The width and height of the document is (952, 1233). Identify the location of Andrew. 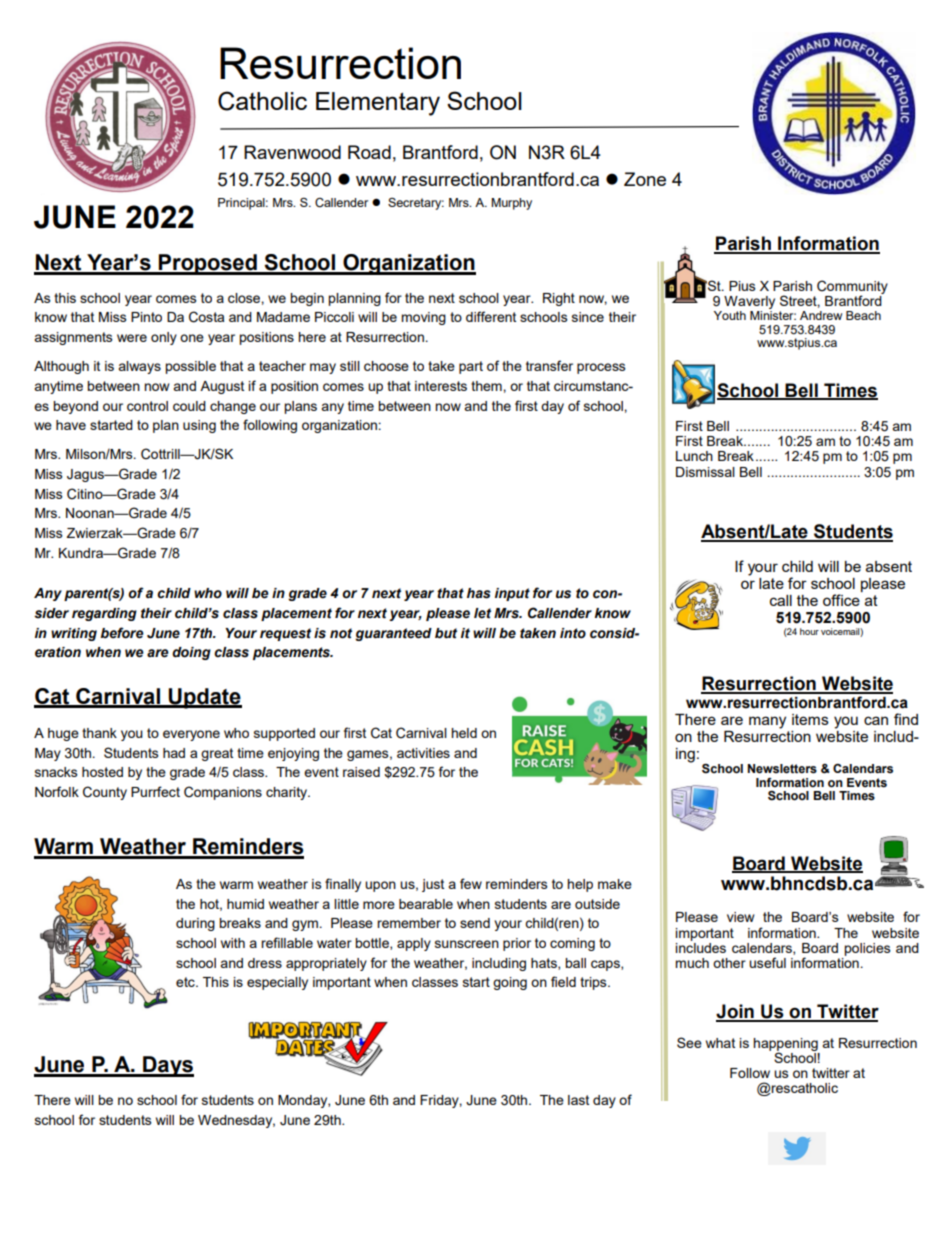
(821, 315).
